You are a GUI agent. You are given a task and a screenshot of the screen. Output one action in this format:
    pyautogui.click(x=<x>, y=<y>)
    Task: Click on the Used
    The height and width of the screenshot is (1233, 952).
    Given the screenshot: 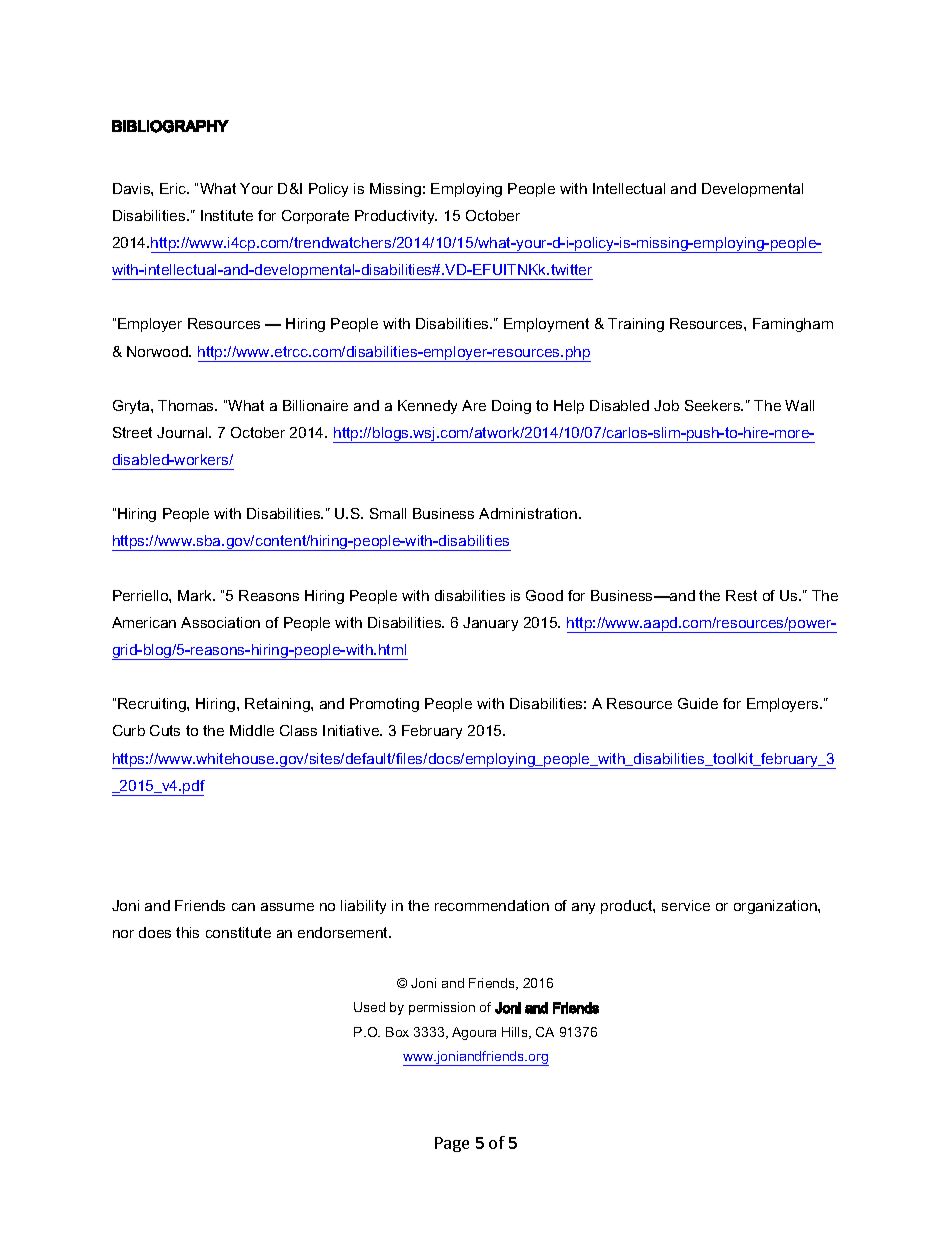 What is the action you would take?
    pyautogui.click(x=369, y=1007)
